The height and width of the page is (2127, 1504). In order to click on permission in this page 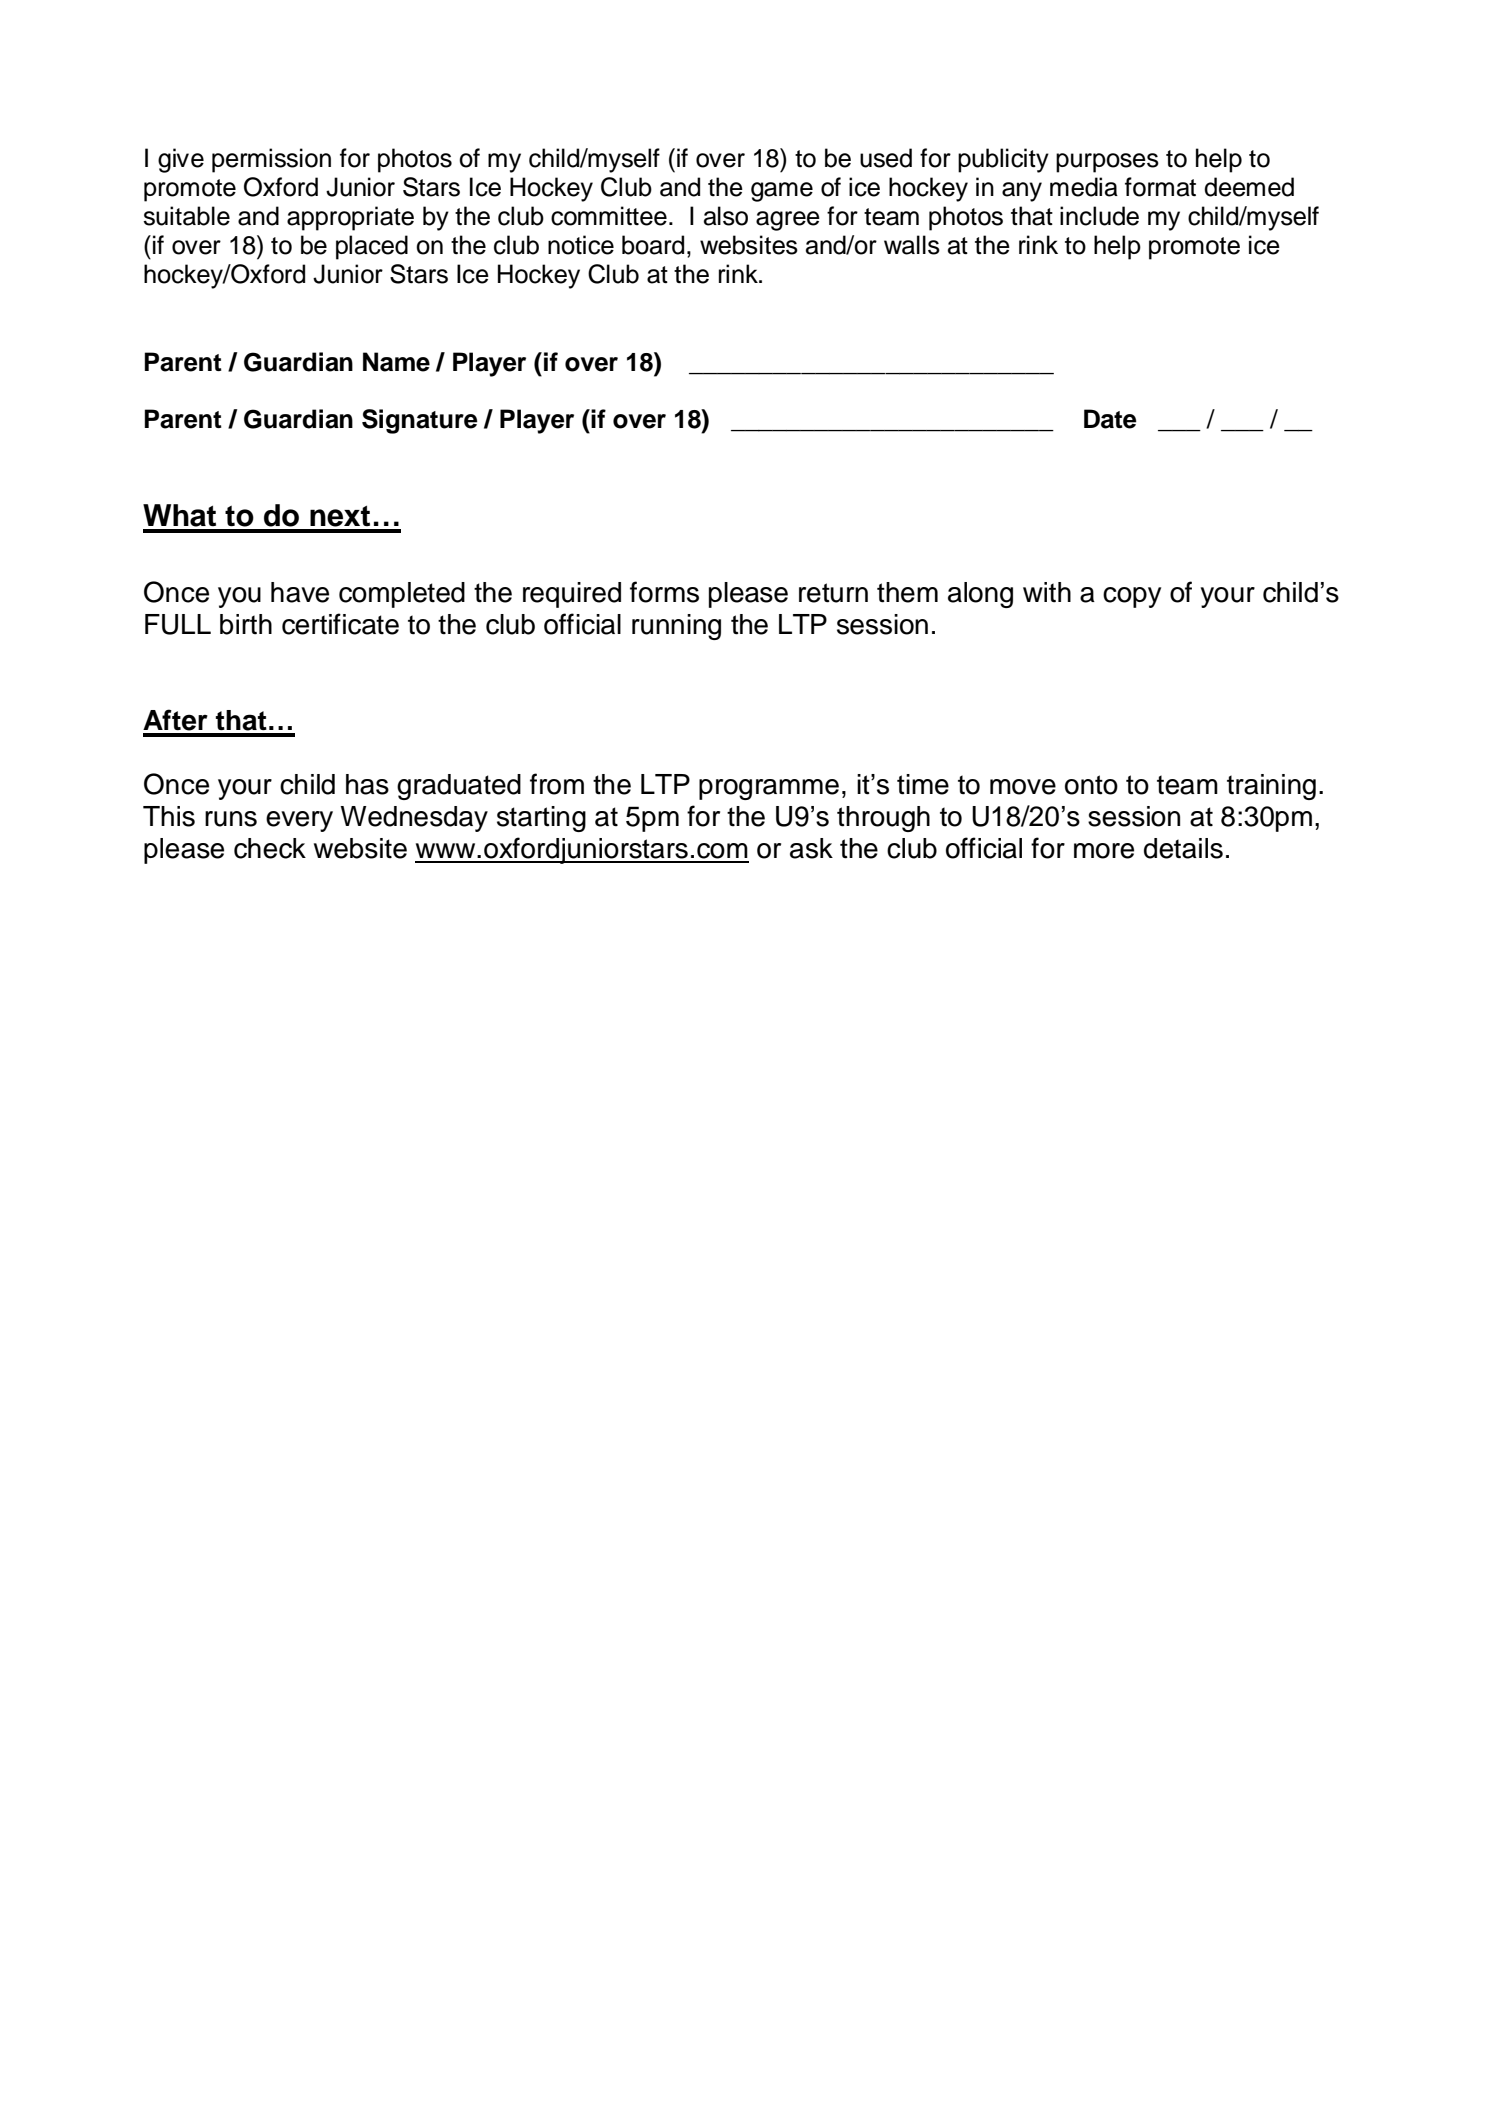, I will do `click(271, 160)`.
